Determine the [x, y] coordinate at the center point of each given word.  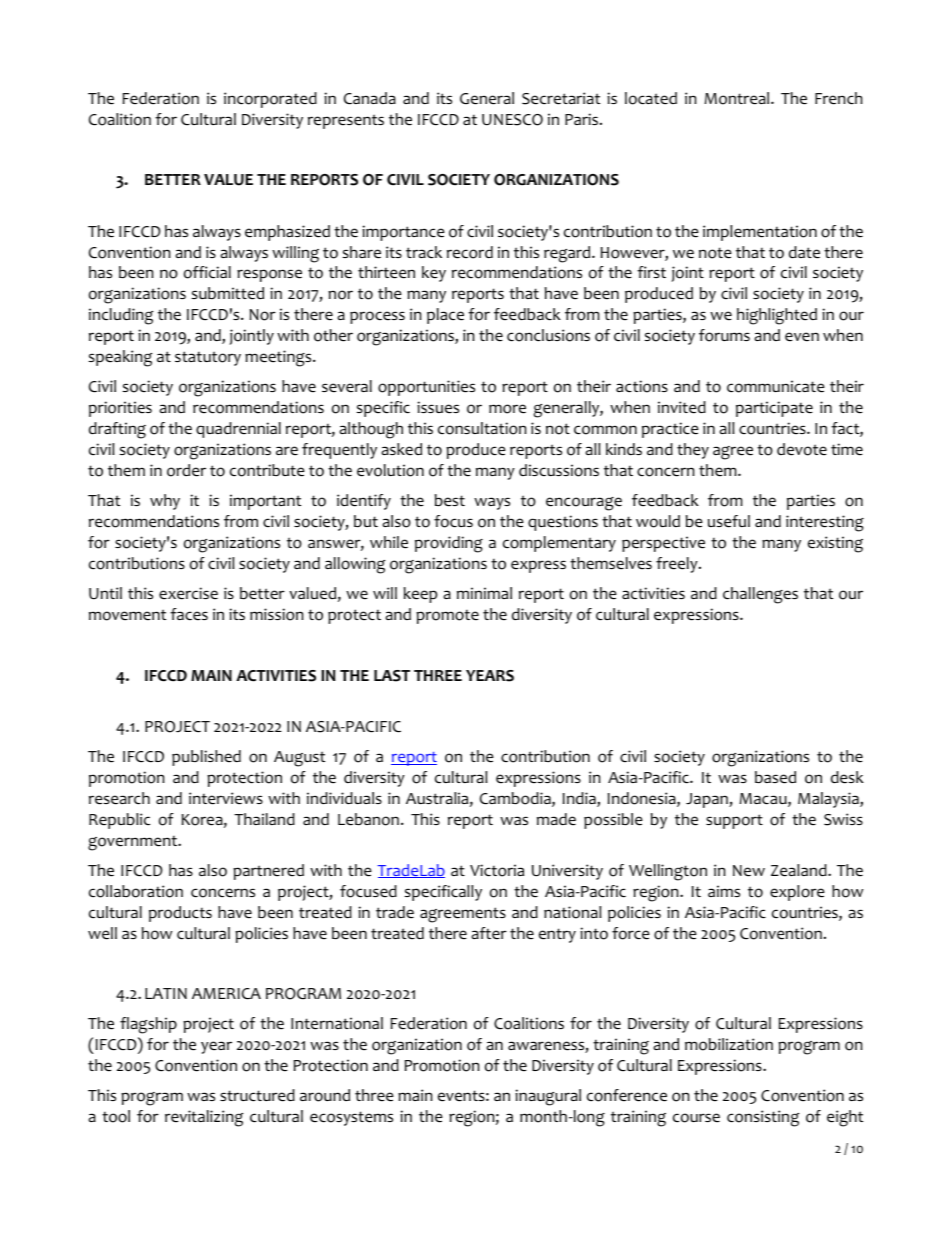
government [134, 843]
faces [189, 614]
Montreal [738, 98]
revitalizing [204, 1118]
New [749, 871]
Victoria [497, 870]
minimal [484, 593]
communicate [776, 386]
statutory [208, 358]
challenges [760, 595]
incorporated [270, 100]
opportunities [426, 388]
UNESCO [512, 120]
